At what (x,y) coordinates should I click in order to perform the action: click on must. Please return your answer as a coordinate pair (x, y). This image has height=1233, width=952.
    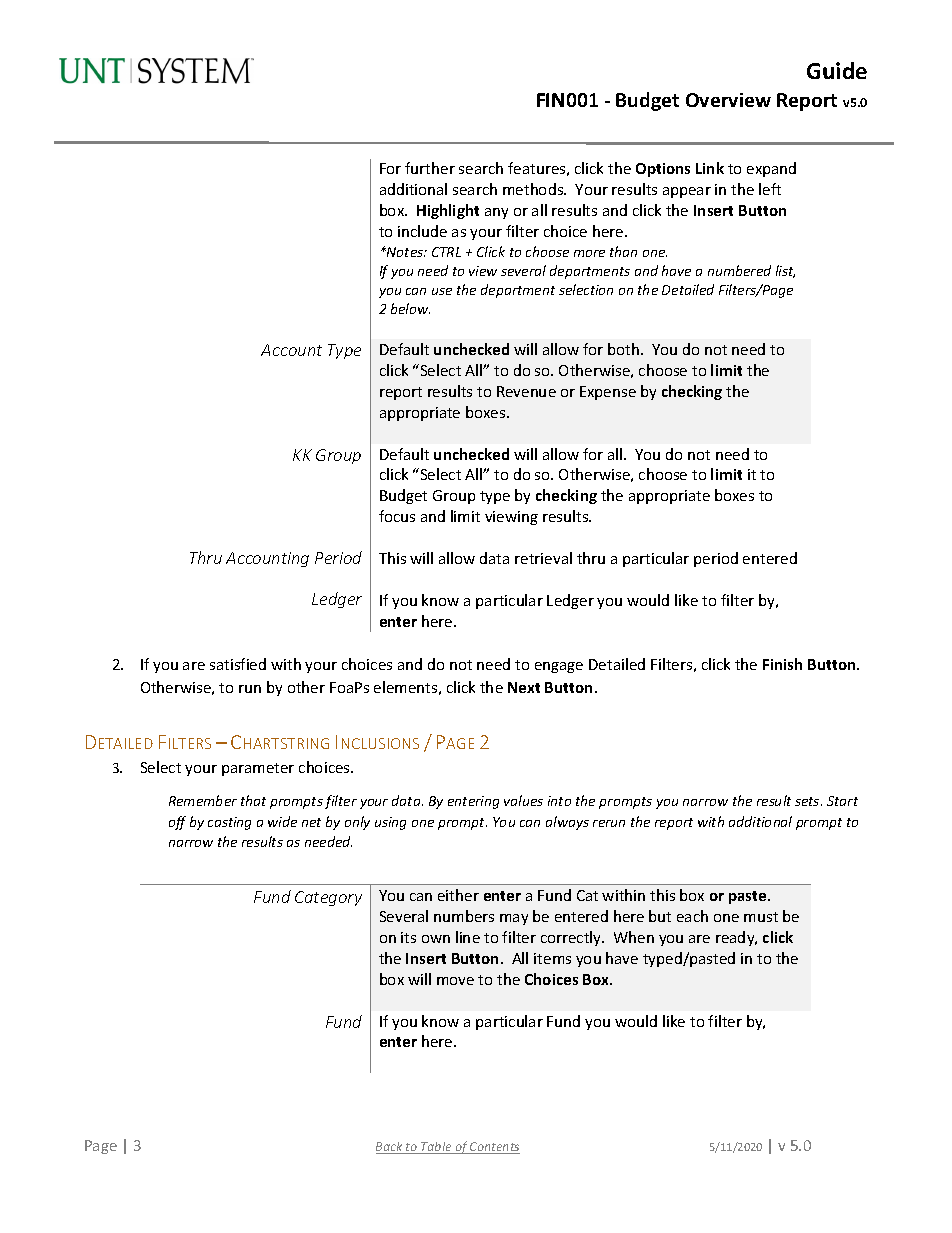
    Looking at the image, I should click on (761, 917).
